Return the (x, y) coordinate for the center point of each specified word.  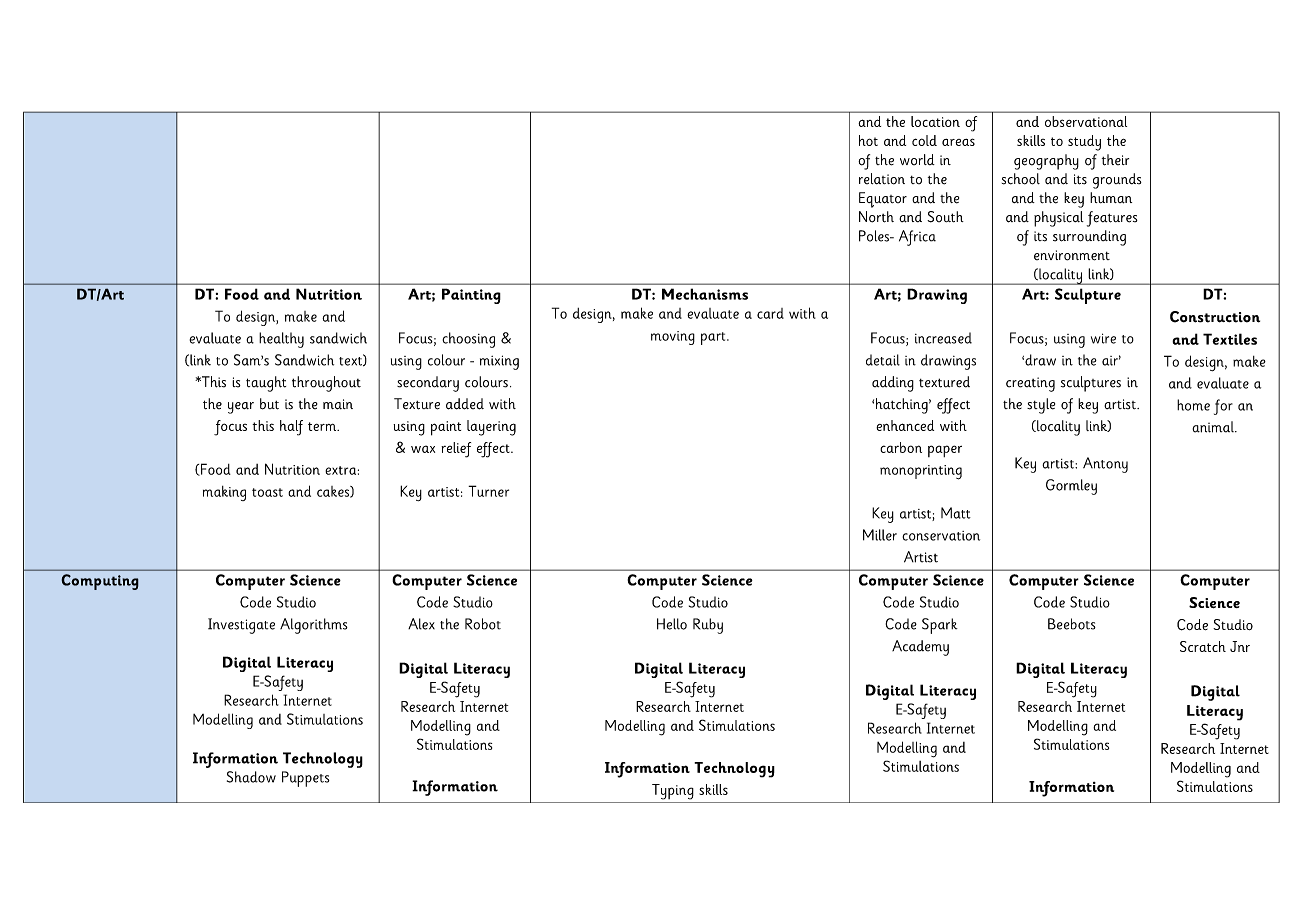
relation (882, 179)
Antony (1105, 465)
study (1084, 143)
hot (868, 140)
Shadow (251, 777)
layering (491, 428)
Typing (673, 792)
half (291, 428)
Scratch (1203, 646)
